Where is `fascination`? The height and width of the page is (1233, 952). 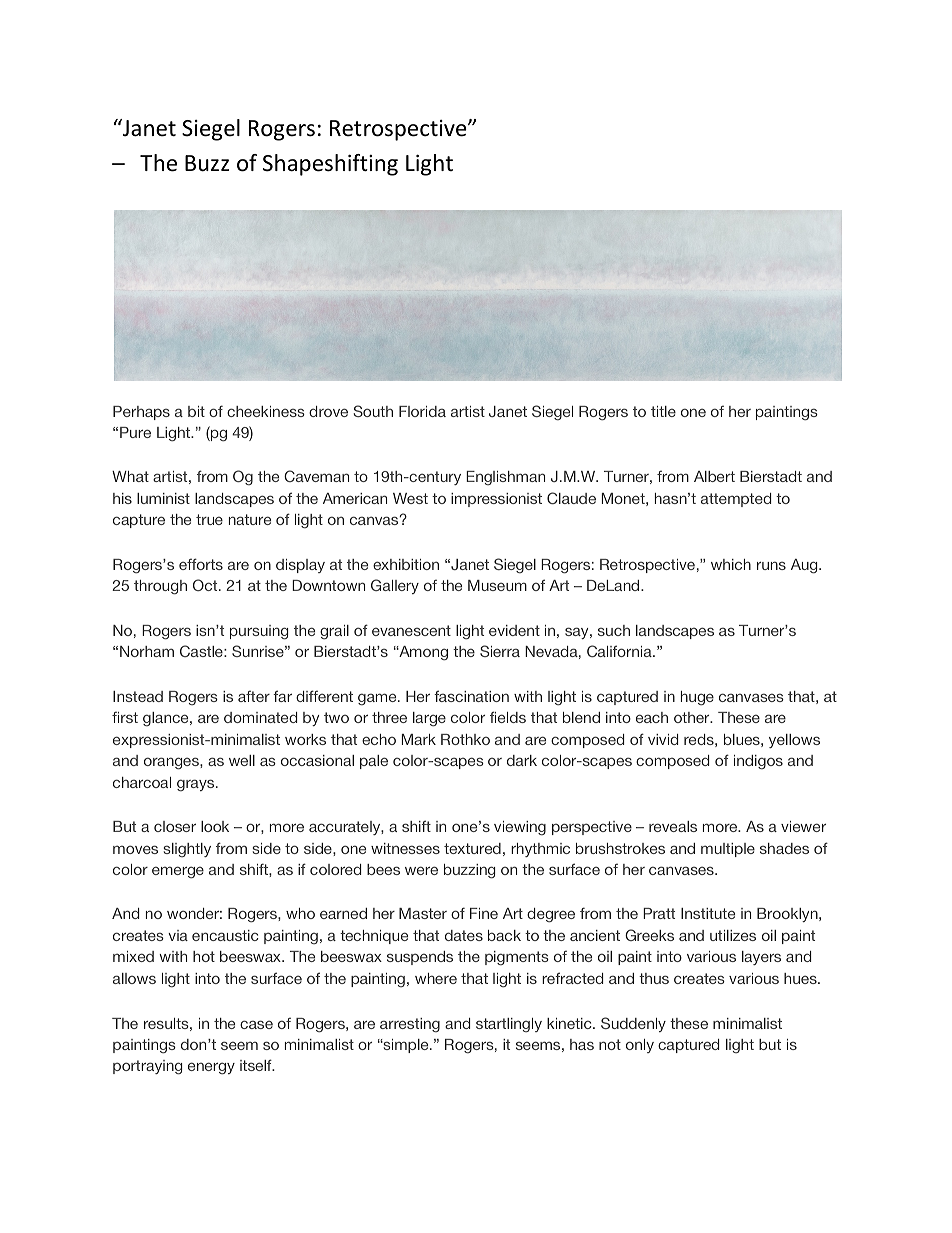
fascination is located at coordinates (471, 696).
